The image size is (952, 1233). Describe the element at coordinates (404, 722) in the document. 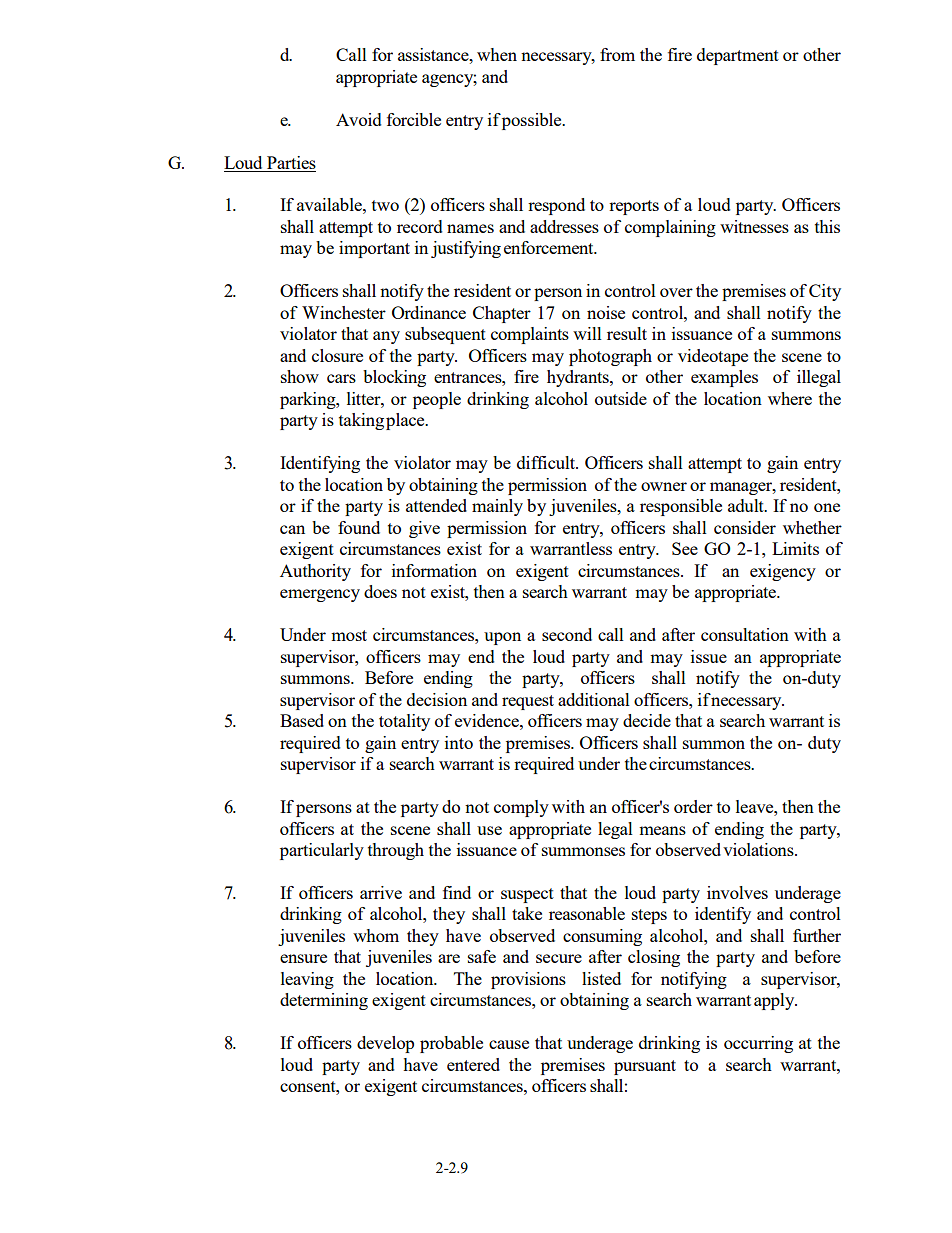

I see `totality` at that location.
